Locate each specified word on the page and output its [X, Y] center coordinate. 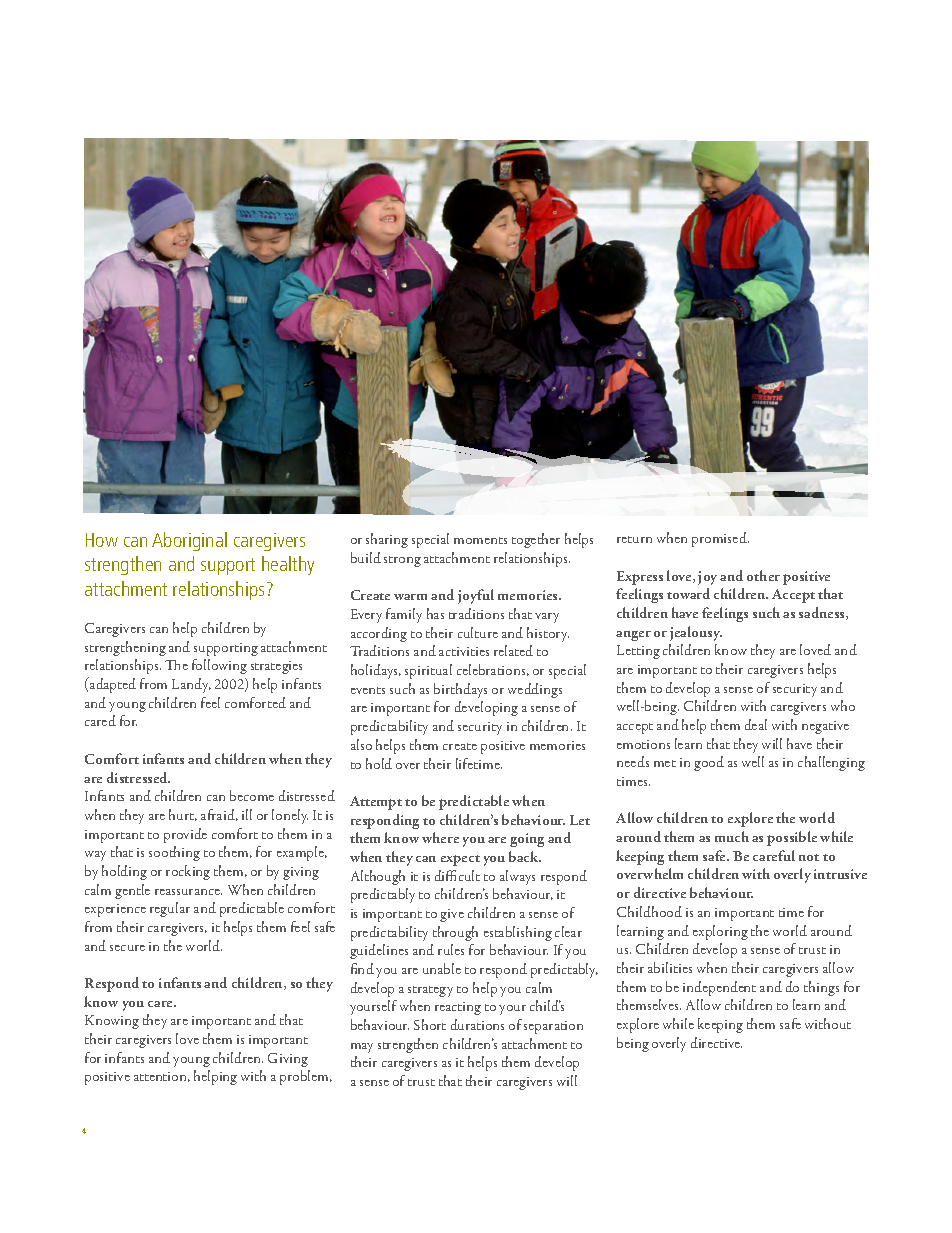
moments [480, 540]
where [440, 837]
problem [305, 1077]
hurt [183, 815]
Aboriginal [189, 541]
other [763, 575]
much [732, 836]
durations [477, 1024]
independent [719, 988]
